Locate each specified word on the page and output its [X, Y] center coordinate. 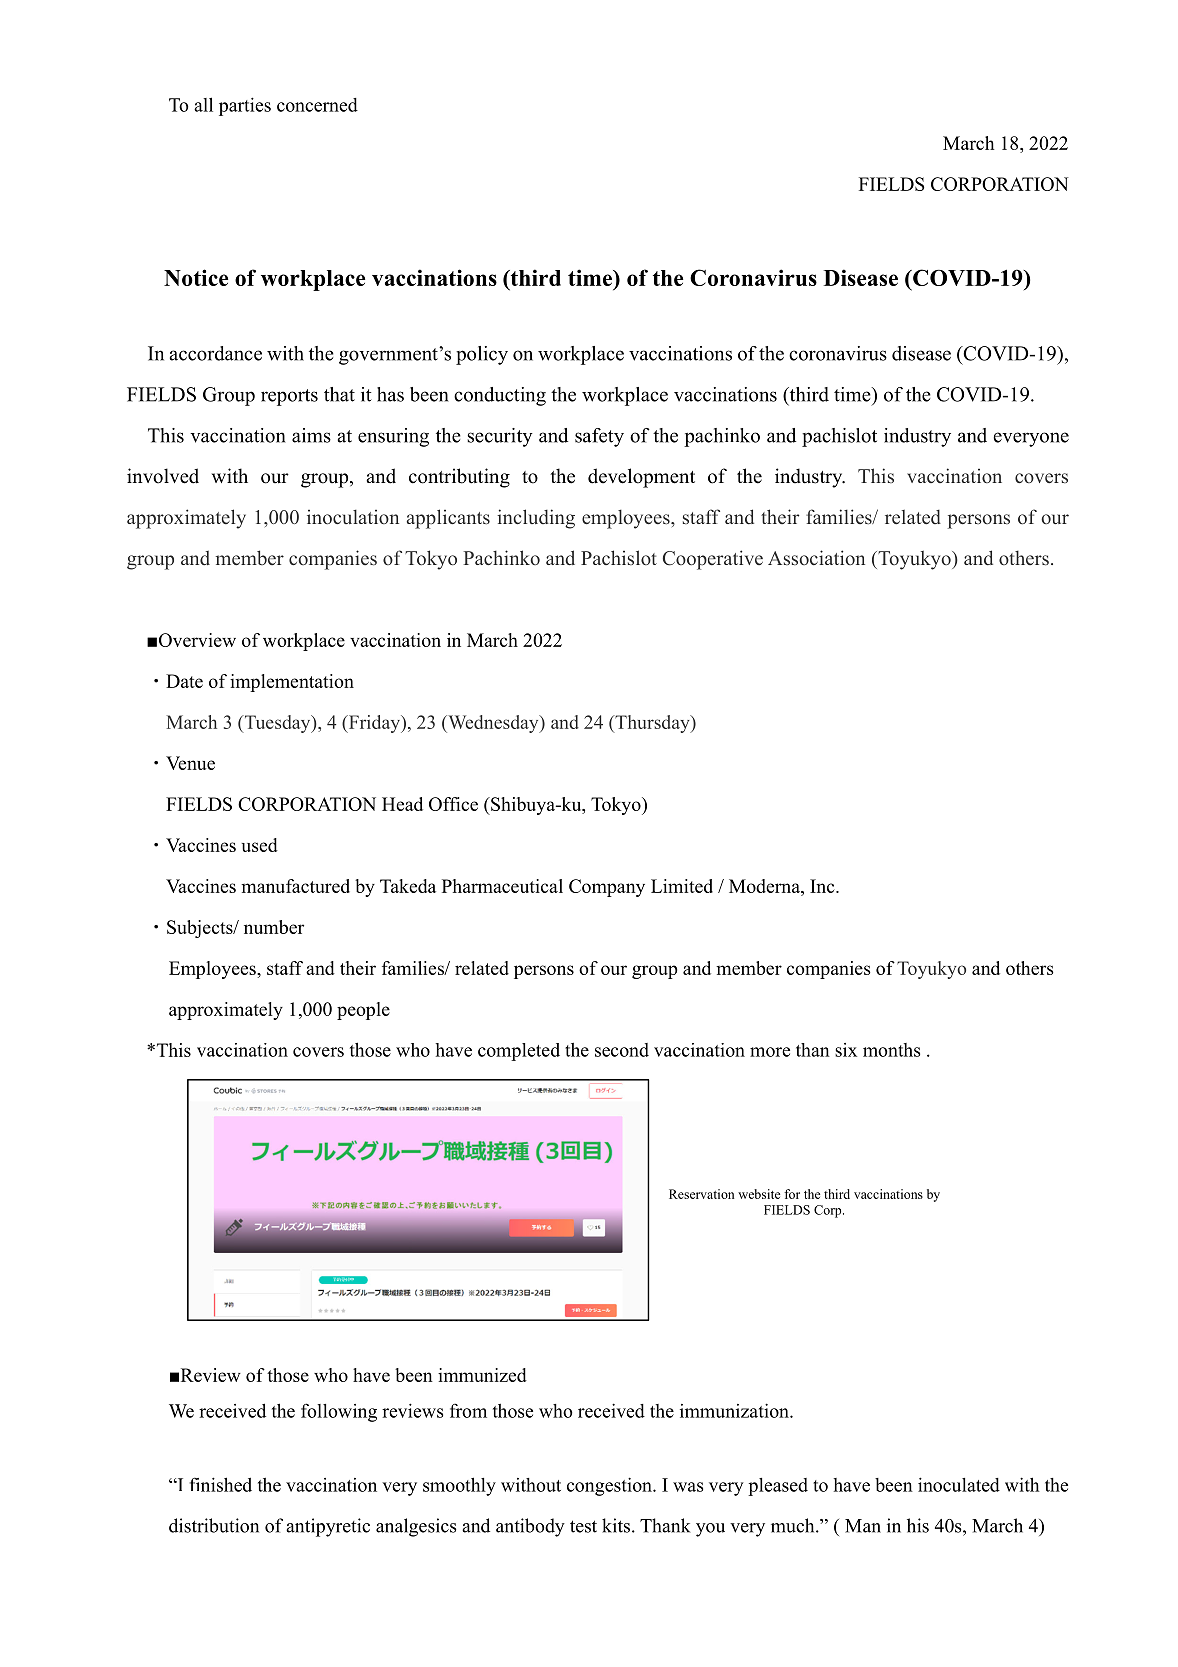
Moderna [765, 886]
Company [607, 888]
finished [221, 1484]
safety [599, 437]
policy [482, 355]
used [260, 845]
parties [245, 106]
